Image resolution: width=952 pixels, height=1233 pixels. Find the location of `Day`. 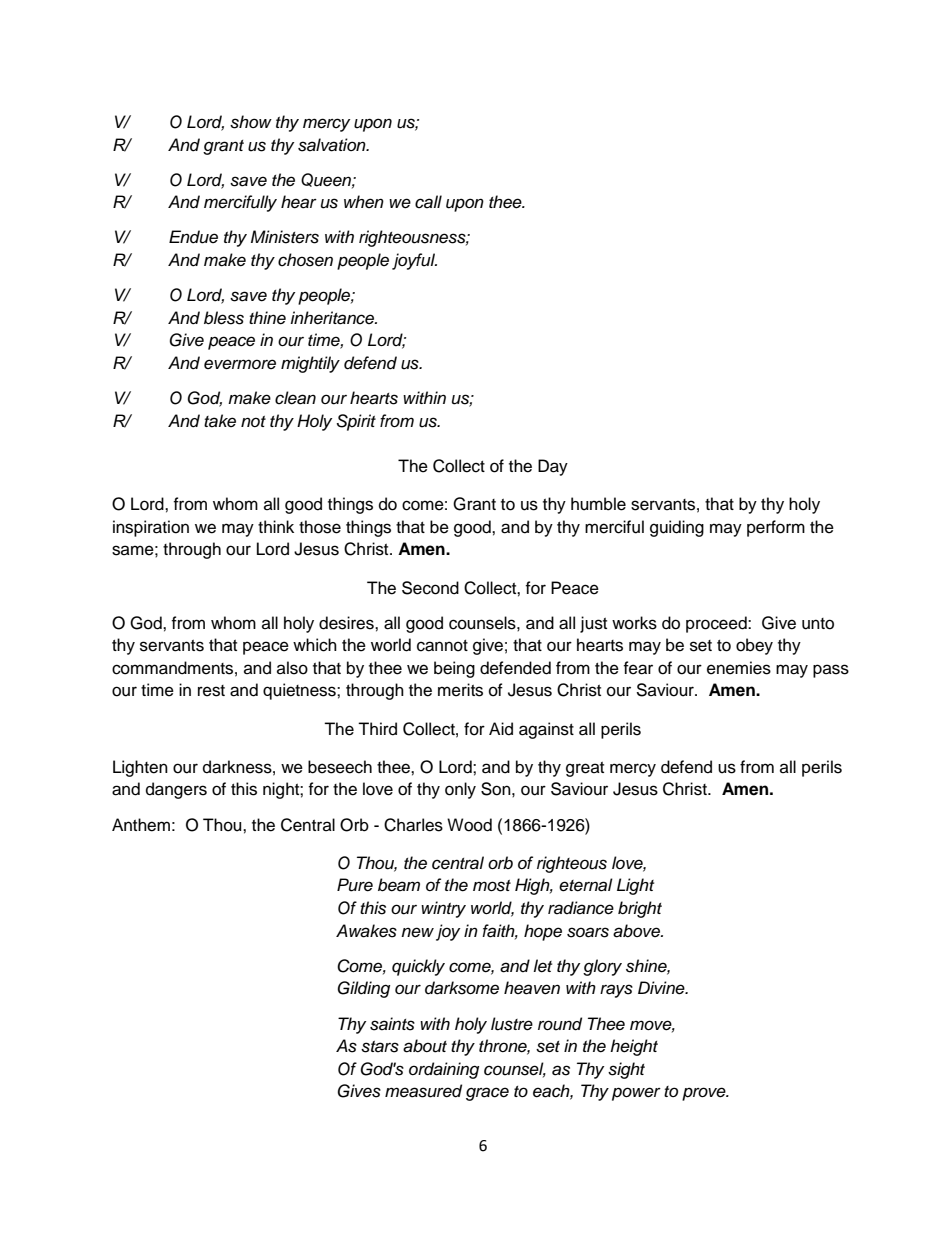

Day is located at coordinates (553, 467).
